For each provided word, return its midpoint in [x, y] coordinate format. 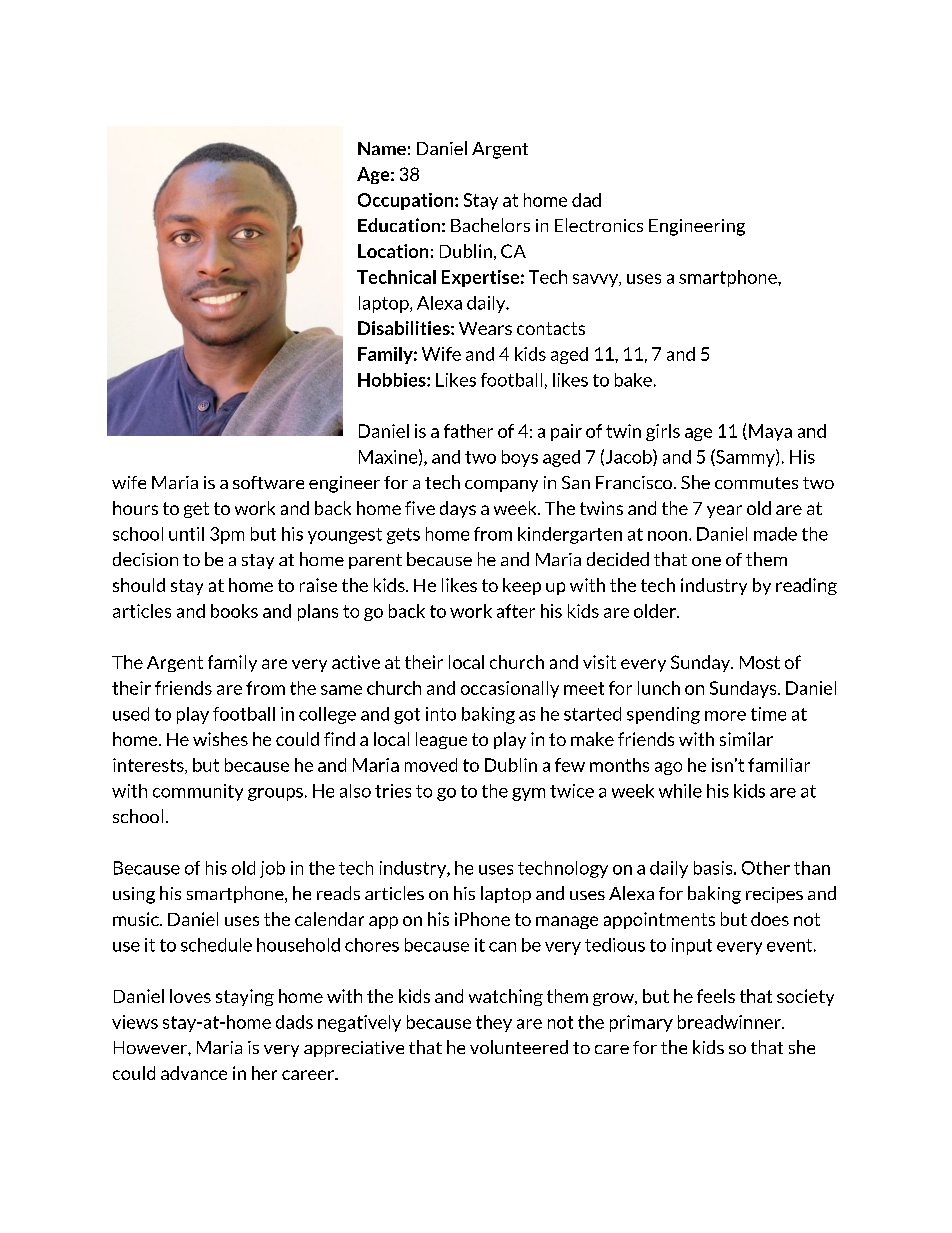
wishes [220, 739]
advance [194, 1073]
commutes [756, 483]
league [441, 740]
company [501, 486]
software [268, 482]
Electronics [599, 225]
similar [746, 739]
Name [382, 148]
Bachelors [490, 225]
